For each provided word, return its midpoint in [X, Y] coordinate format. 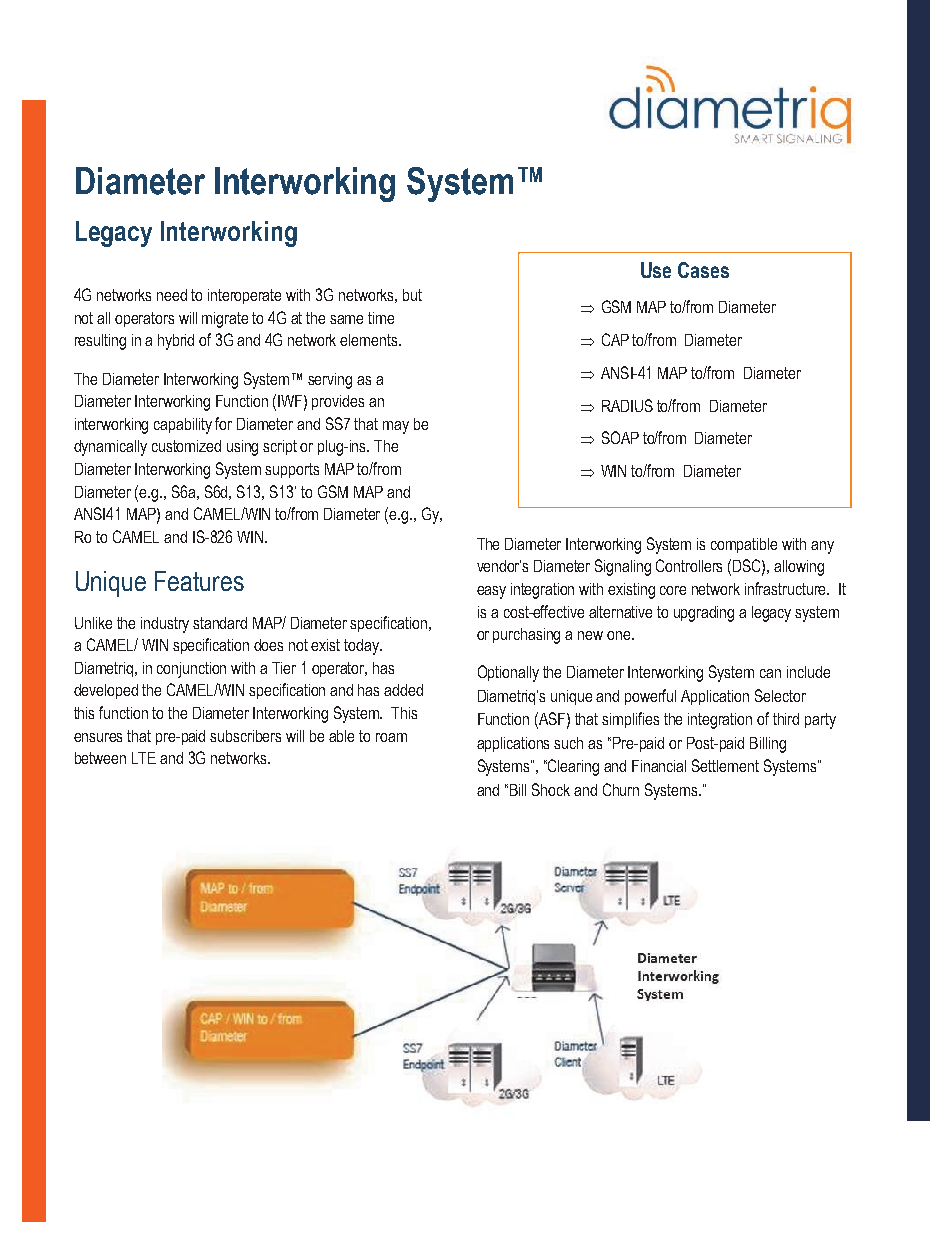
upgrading [704, 614]
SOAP [620, 437]
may [396, 427]
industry [165, 625]
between [100, 758]
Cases [703, 270]
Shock [551, 789]
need [172, 295]
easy [491, 592]
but [412, 295]
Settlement [725, 765]
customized [186, 446]
